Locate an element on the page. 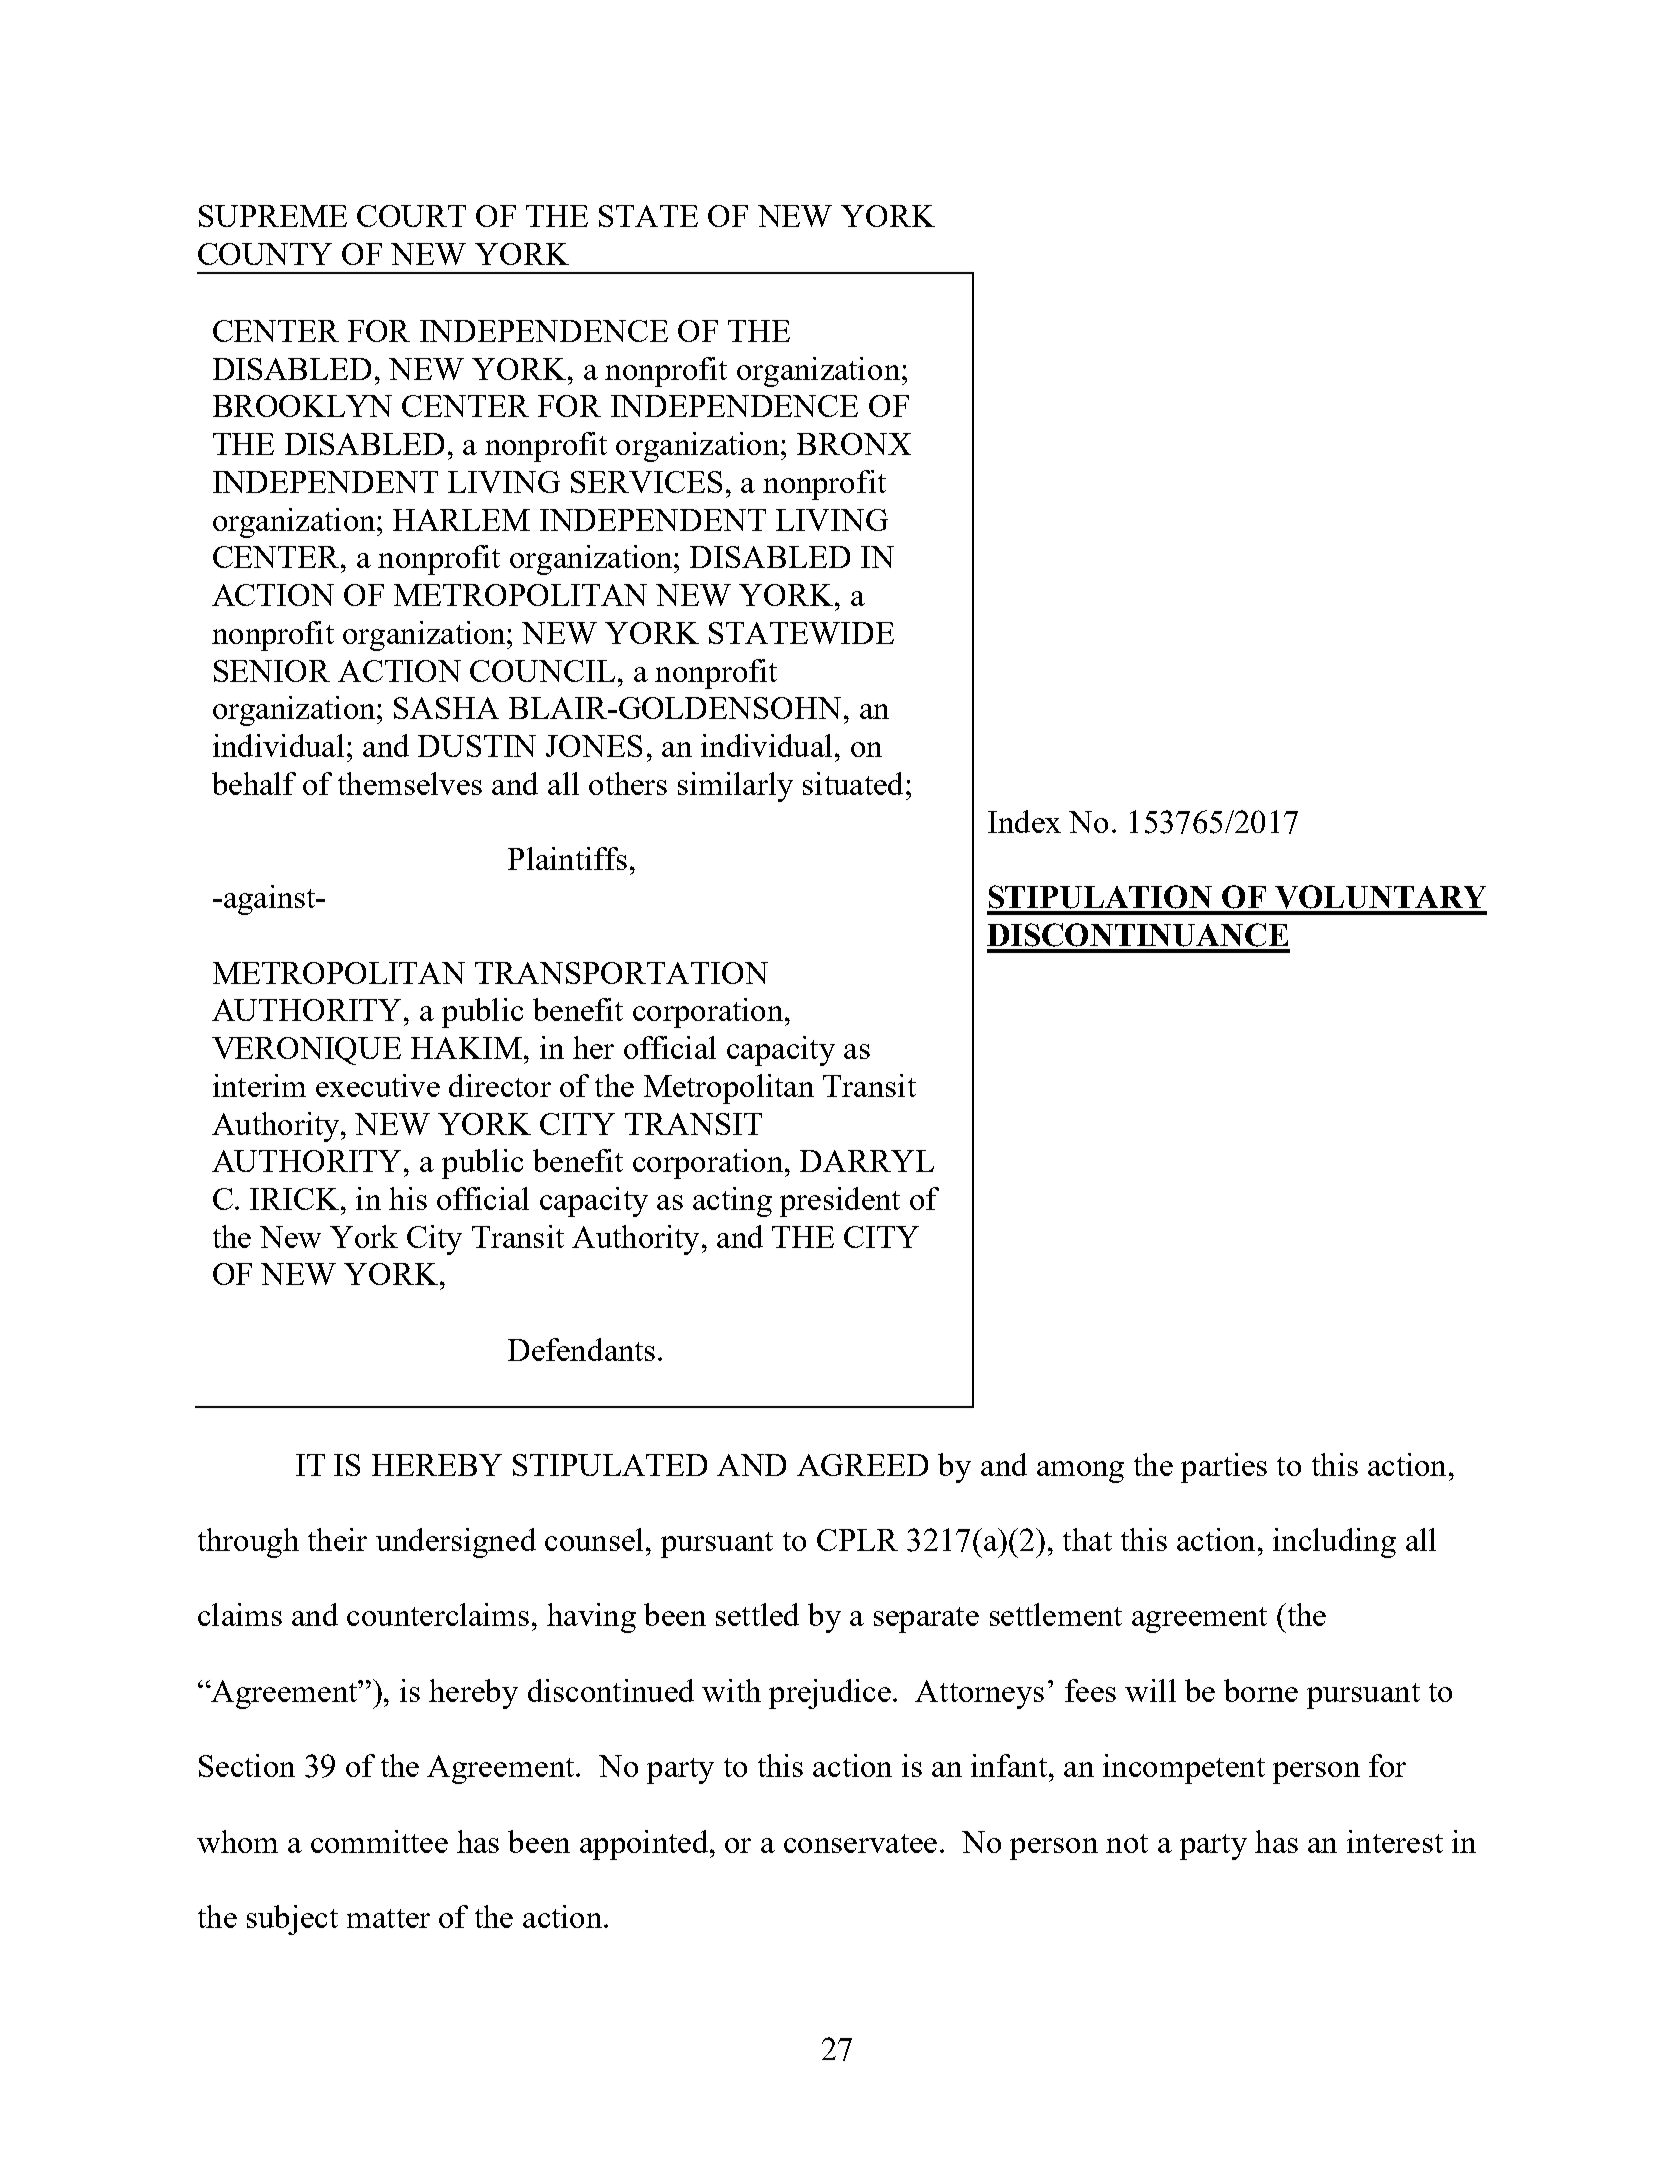 The width and height of the image is (1674, 2166). committee is located at coordinates (379, 1841).
